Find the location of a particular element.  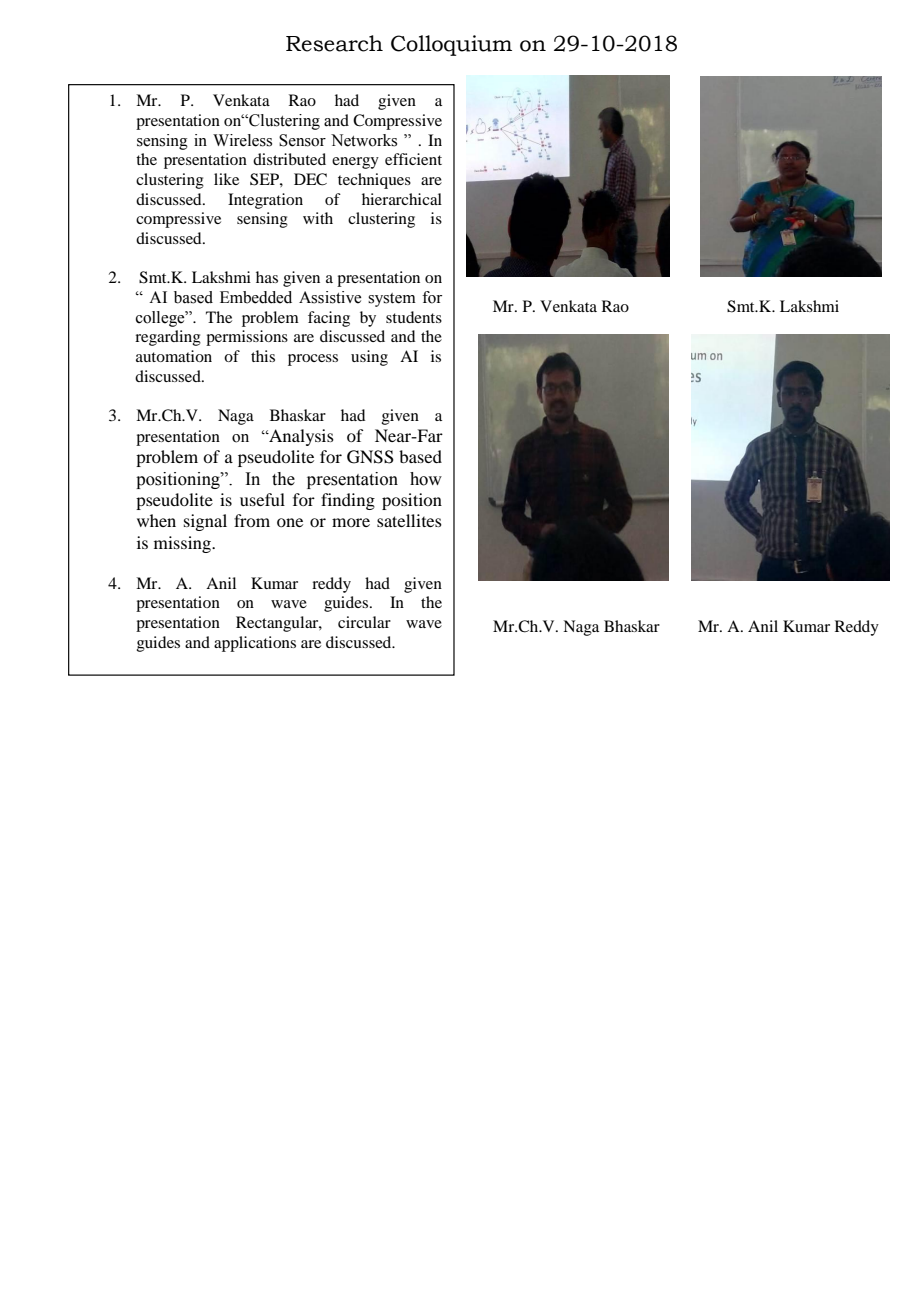

process is located at coordinates (313, 360).
